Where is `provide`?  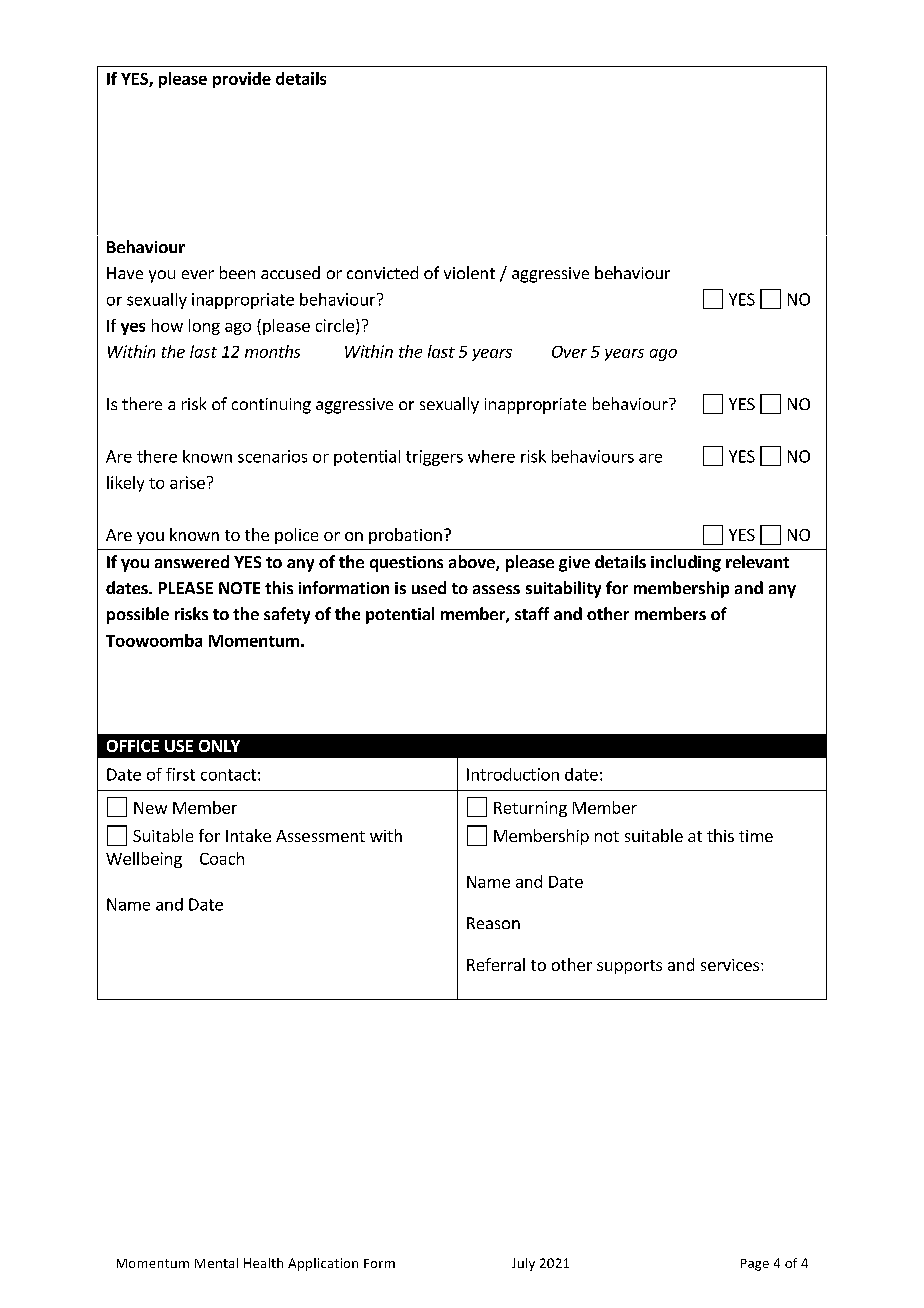 provide is located at coordinates (242, 80).
